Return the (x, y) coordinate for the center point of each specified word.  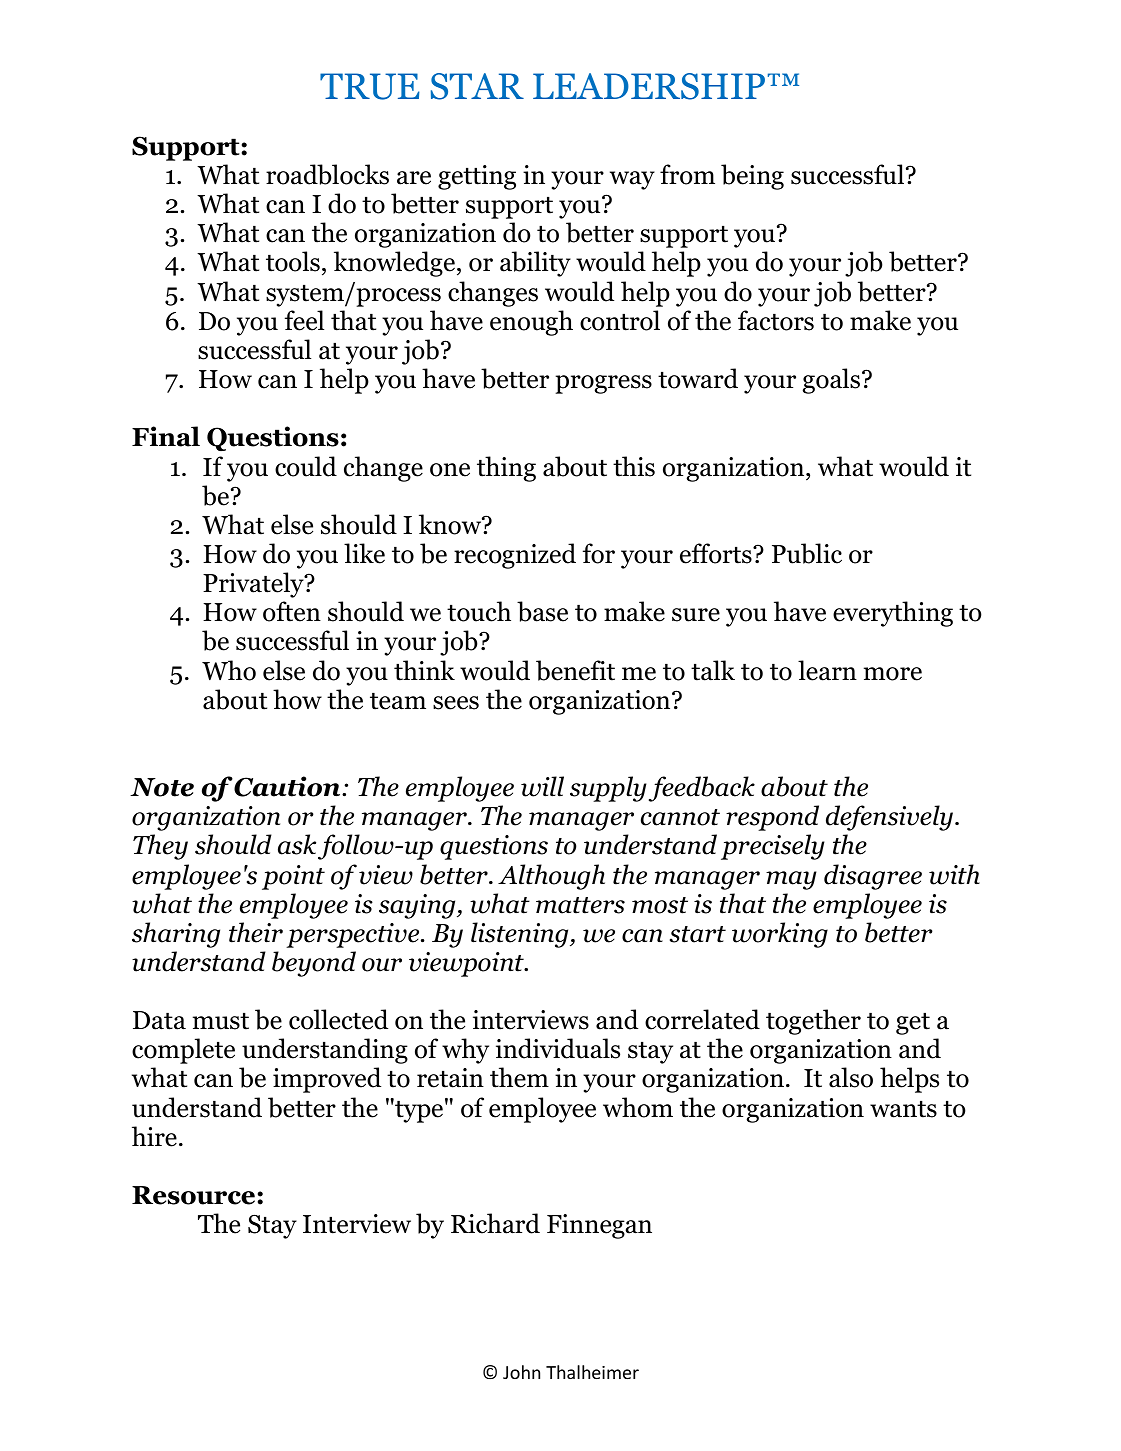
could (306, 466)
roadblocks (327, 174)
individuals (558, 1048)
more (893, 674)
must (221, 1021)
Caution (288, 786)
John (521, 1372)
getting (477, 177)
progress (603, 384)
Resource (193, 1195)
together (813, 1022)
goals (833, 381)
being (752, 177)
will (542, 786)
